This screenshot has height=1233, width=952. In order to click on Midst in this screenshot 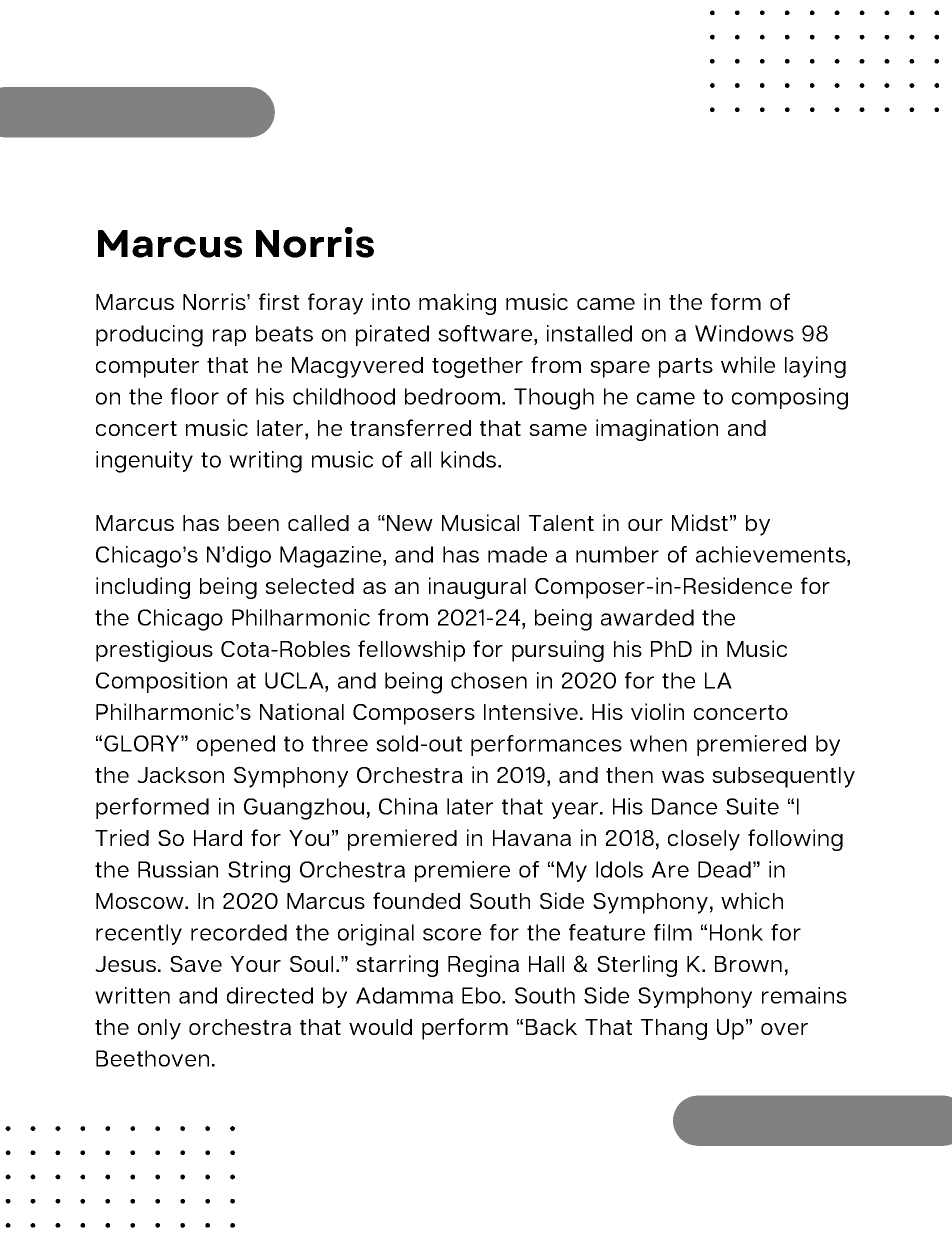, I will do `click(700, 522)`.
